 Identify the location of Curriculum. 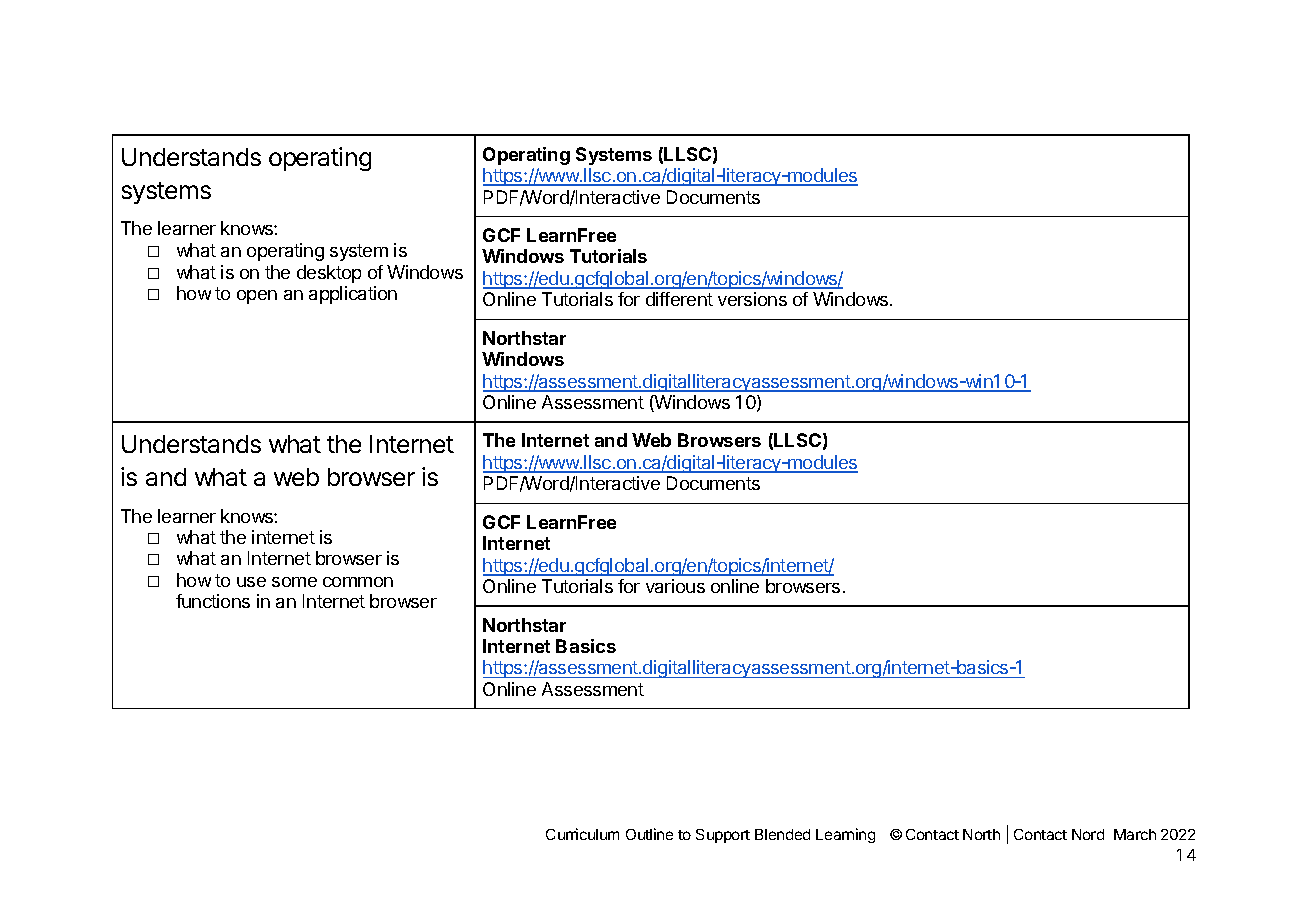
(582, 834).
